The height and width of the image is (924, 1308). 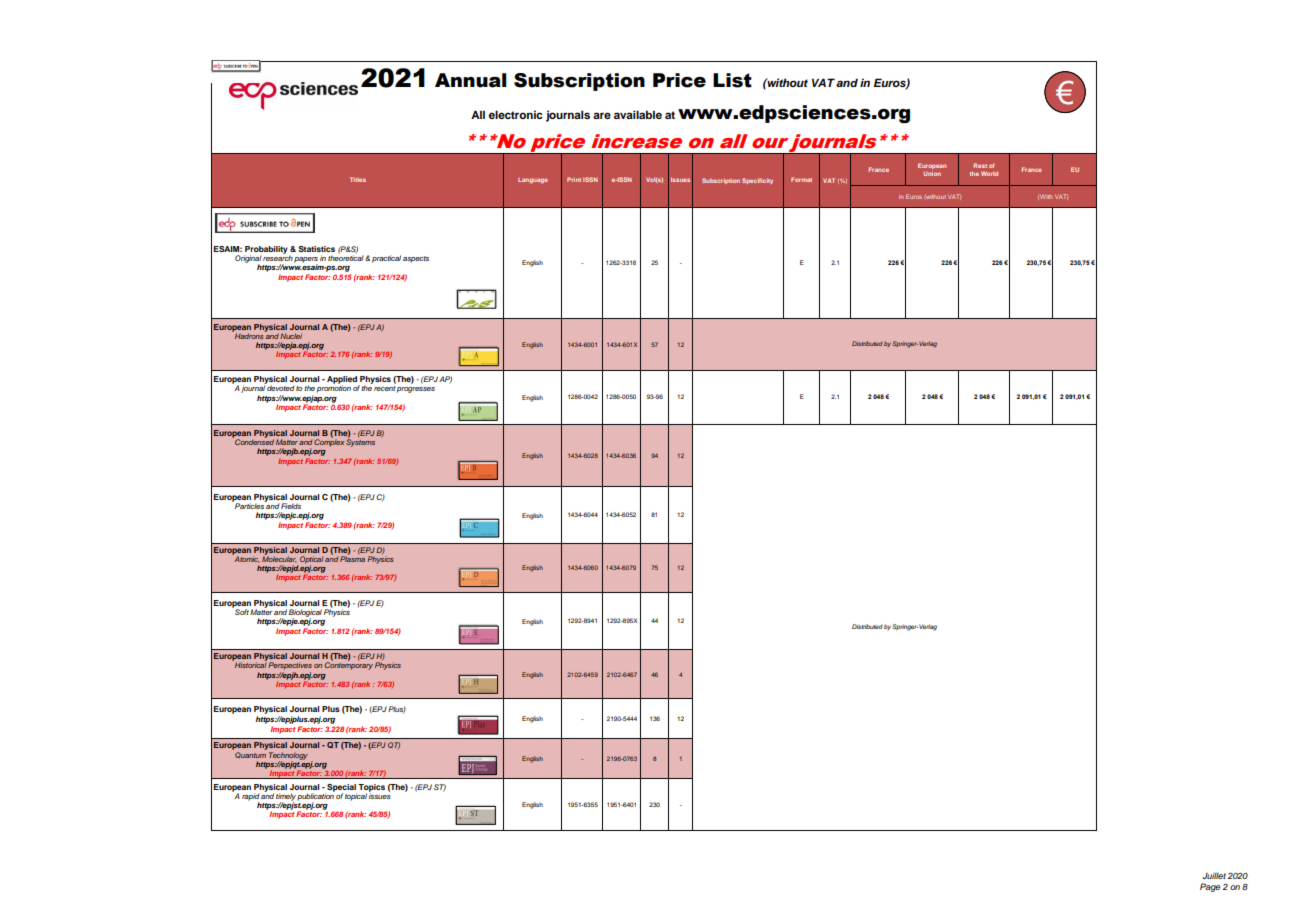 I want to click on rapid, so click(x=251, y=798).
